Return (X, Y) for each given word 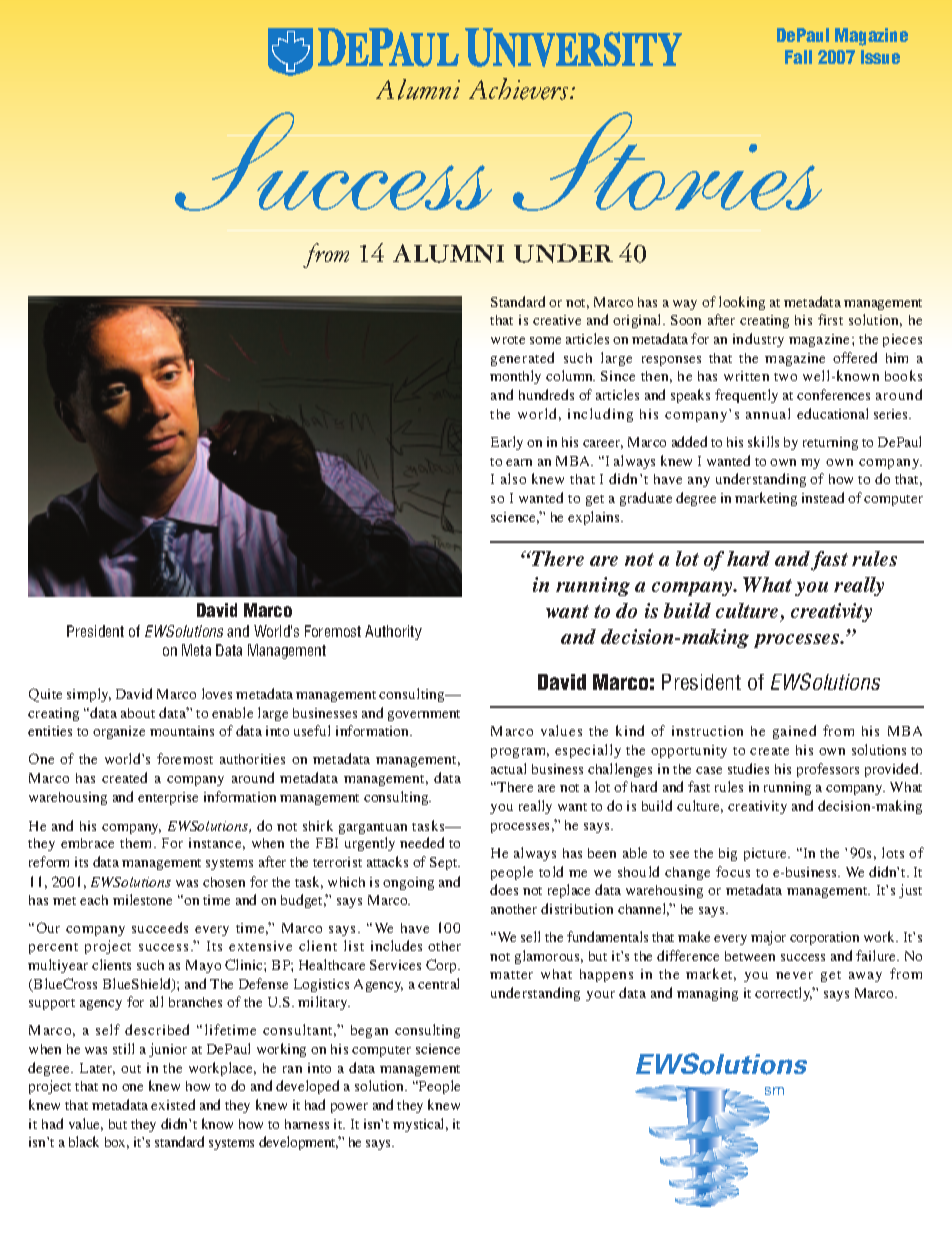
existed (173, 1104)
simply (89, 695)
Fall (798, 57)
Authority (393, 632)
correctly (784, 994)
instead (823, 497)
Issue (880, 57)
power (349, 1108)
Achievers (520, 89)
